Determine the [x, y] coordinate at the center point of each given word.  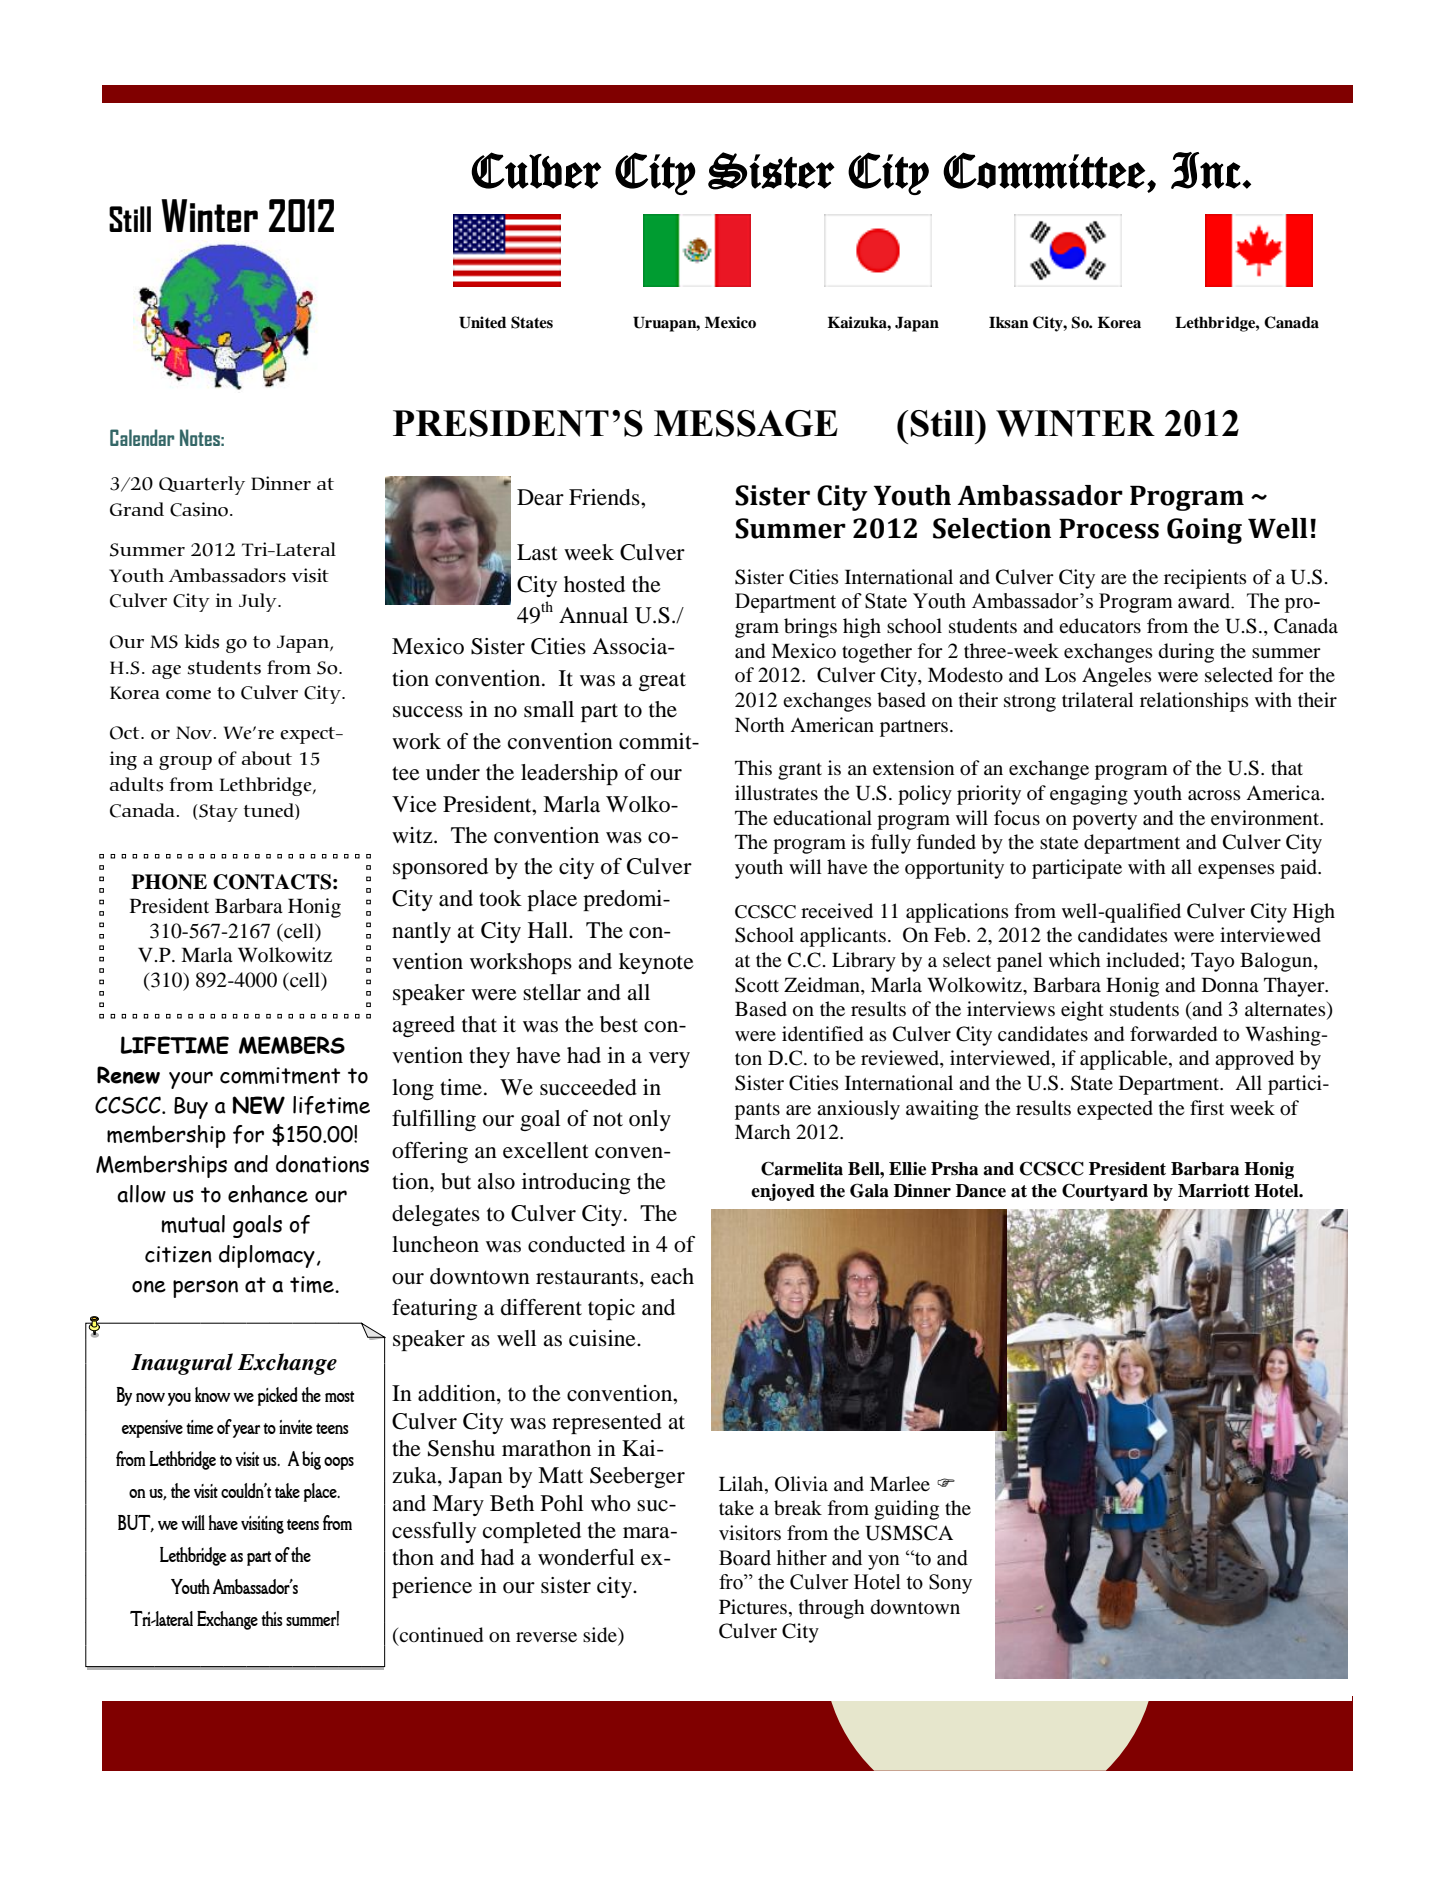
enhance [268, 1194]
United [482, 322]
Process [1109, 528]
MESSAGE [746, 423]
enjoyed [783, 1192]
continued [441, 1635]
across [1214, 795]
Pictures [753, 1606]
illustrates [776, 792]
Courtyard [1105, 1192]
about [266, 758]
